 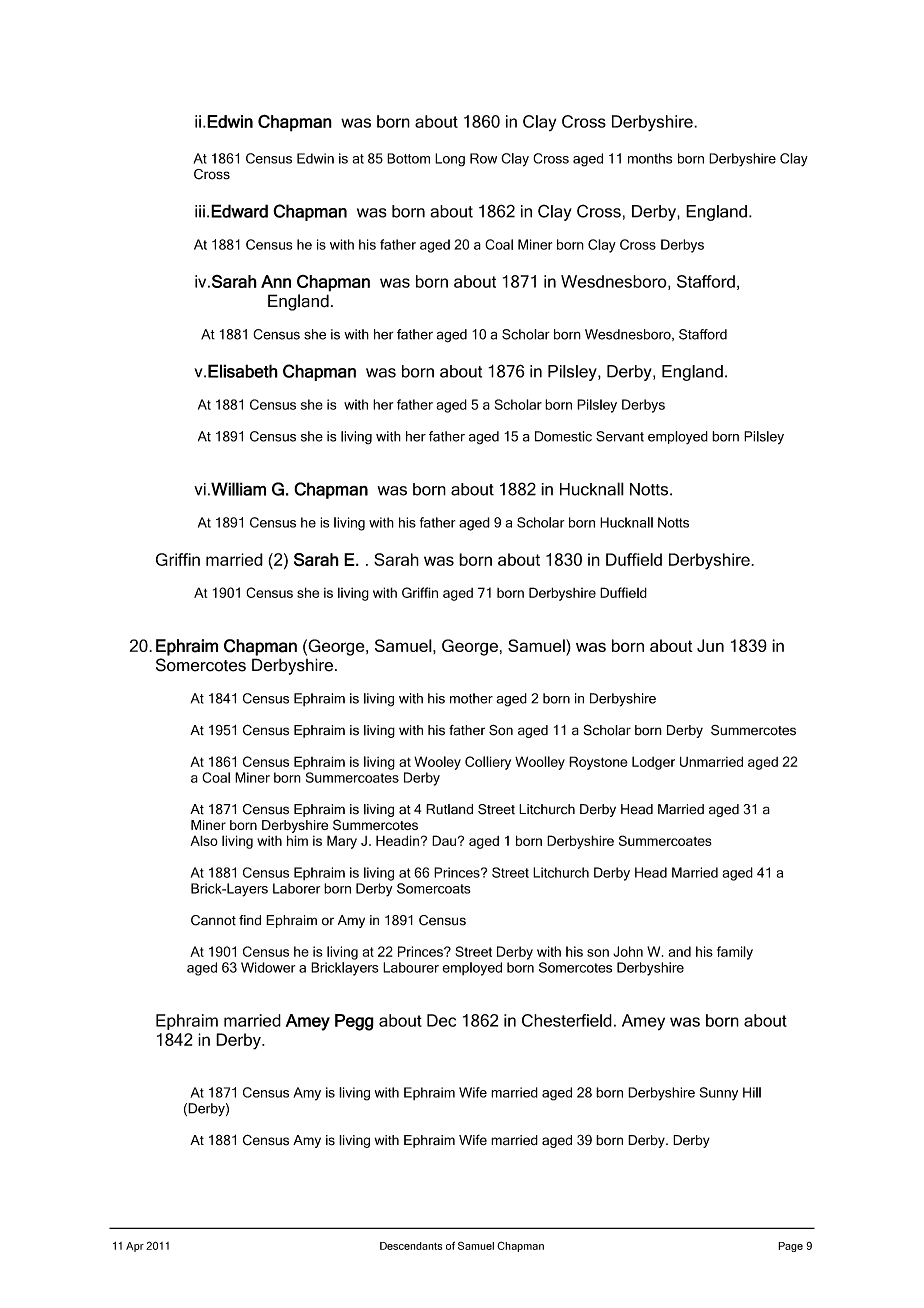 I want to click on mother, so click(x=471, y=698).
